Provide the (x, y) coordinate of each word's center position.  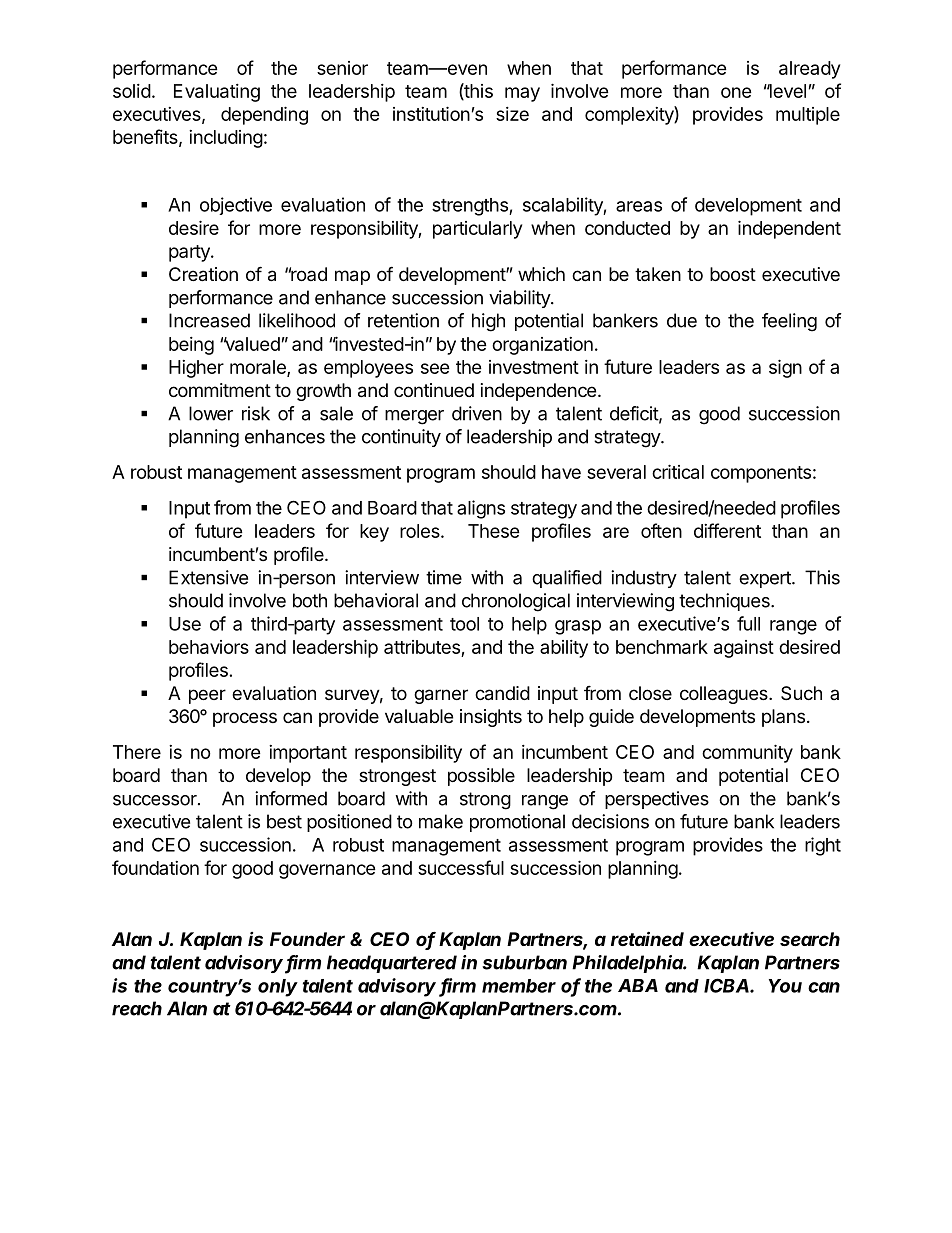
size (512, 114)
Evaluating (217, 93)
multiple (808, 116)
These (494, 531)
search (810, 939)
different (727, 530)
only (278, 988)
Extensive (208, 577)
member (519, 986)
